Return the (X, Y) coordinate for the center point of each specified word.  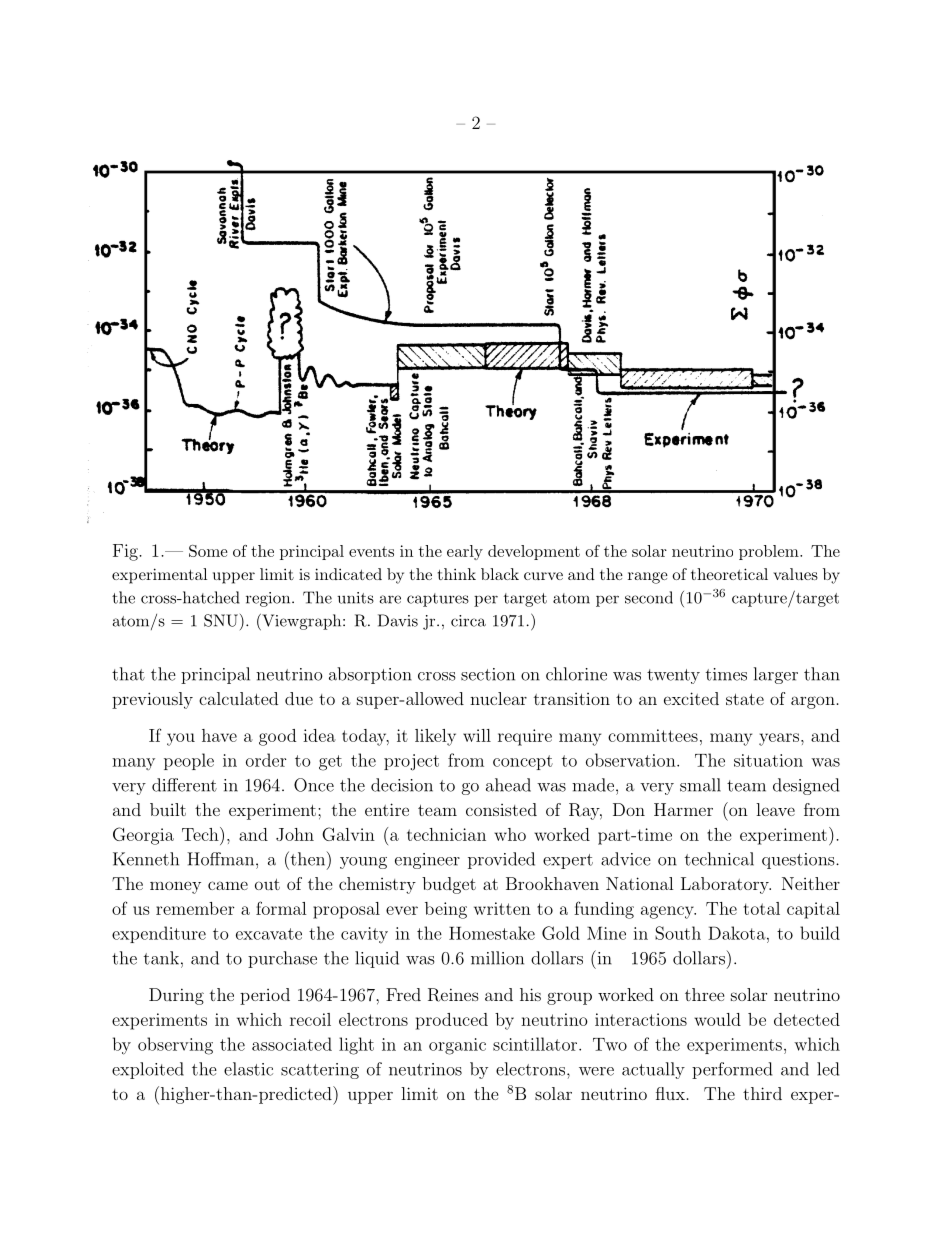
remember (195, 908)
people (189, 761)
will (477, 735)
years (779, 739)
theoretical (729, 574)
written (502, 908)
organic (457, 1046)
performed (732, 1070)
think (457, 574)
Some (208, 551)
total (762, 908)
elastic (248, 1069)
